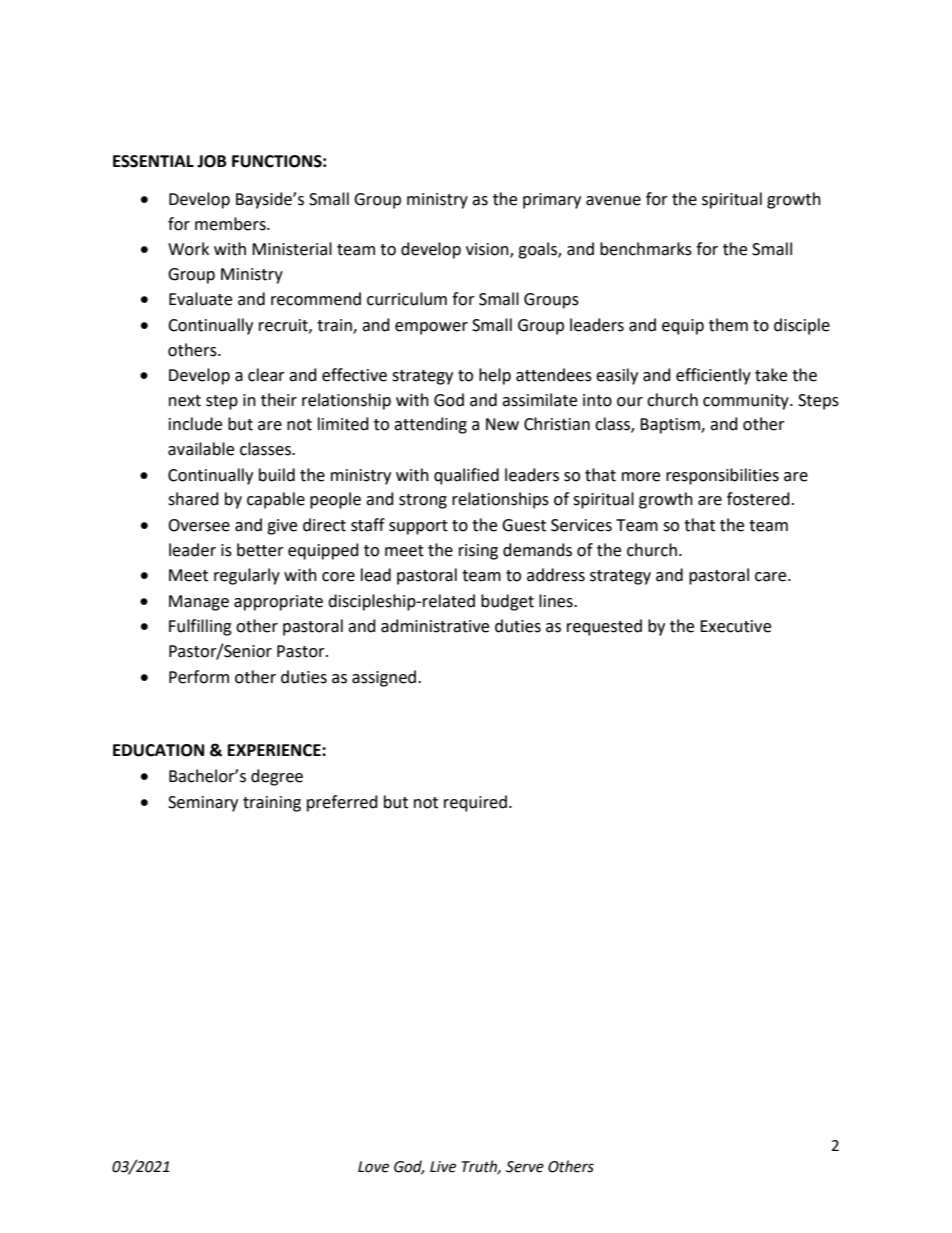  Describe the element at coordinates (231, 224) in the image. I see `members` at that location.
